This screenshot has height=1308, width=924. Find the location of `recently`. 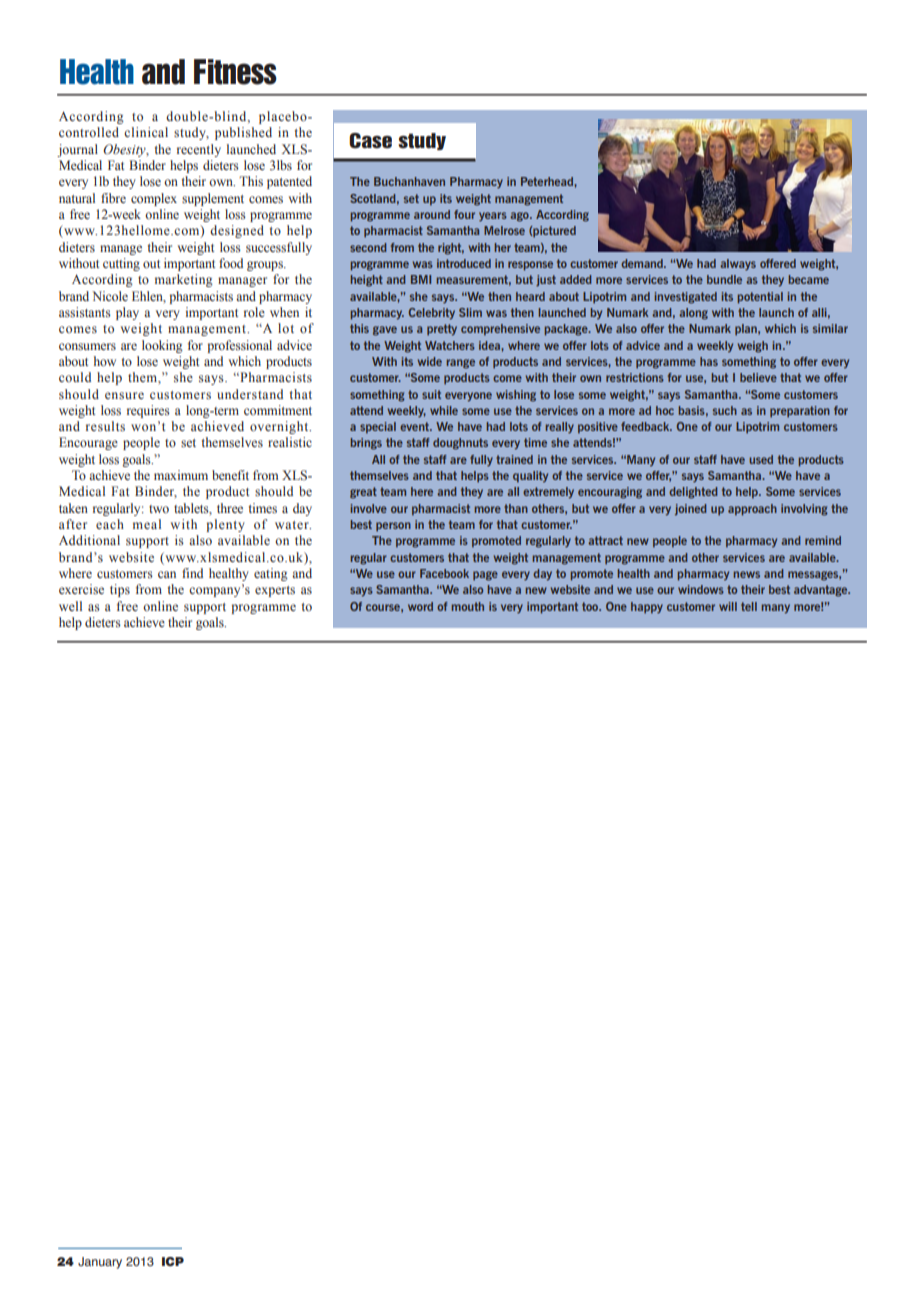

recently is located at coordinates (199, 150).
